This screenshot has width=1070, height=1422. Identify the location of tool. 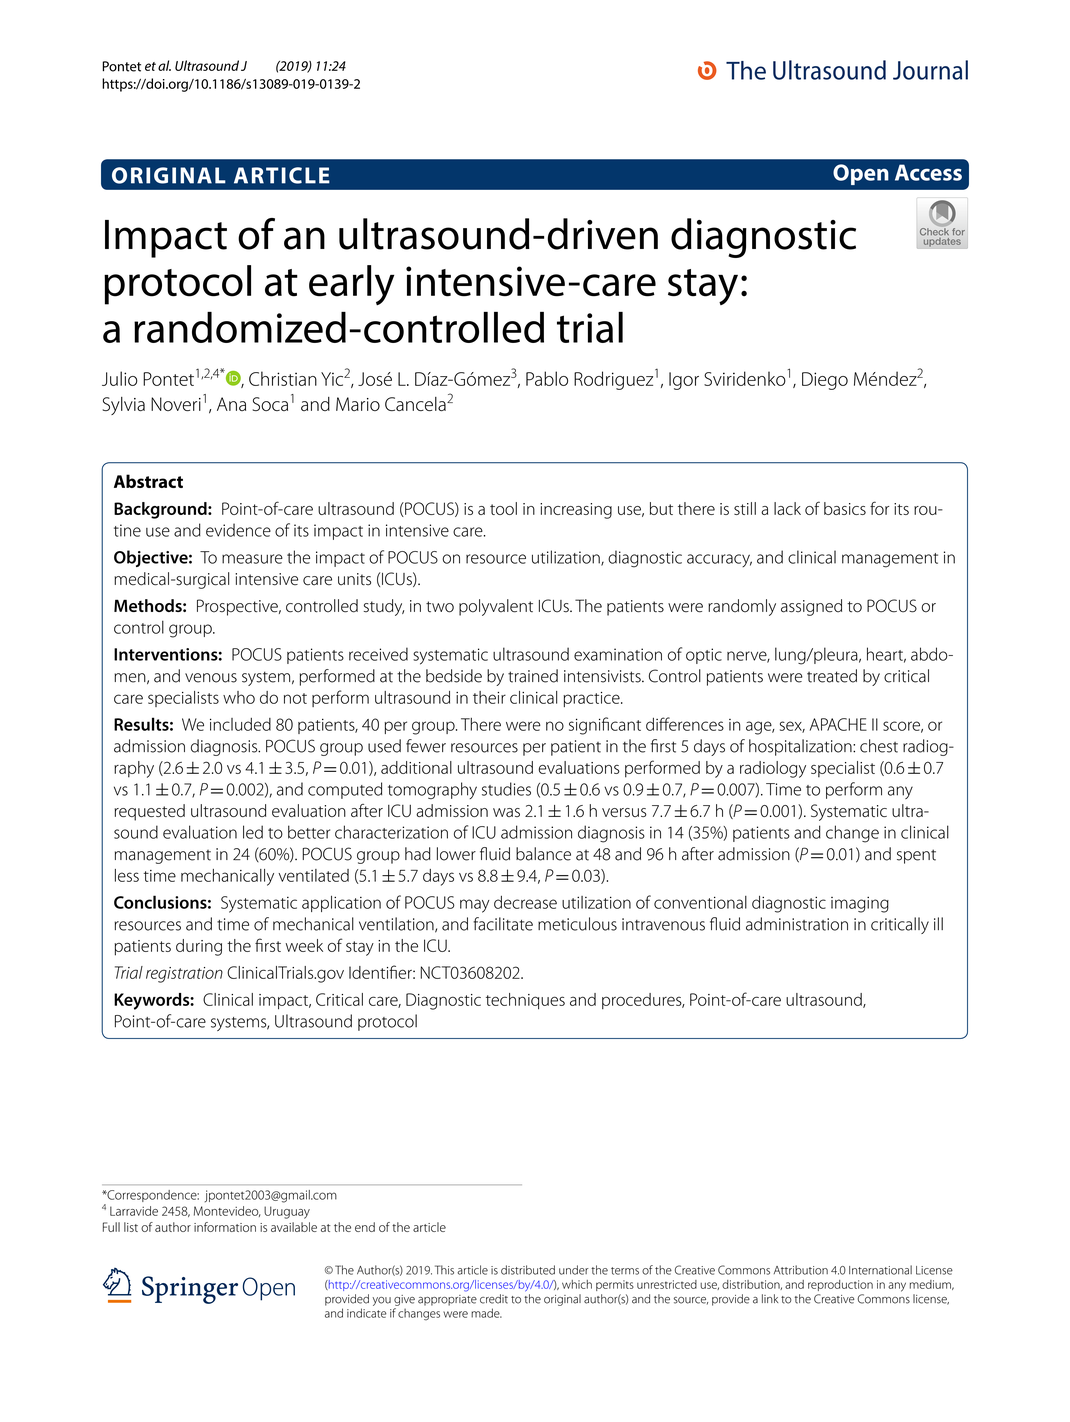
(503, 508).
